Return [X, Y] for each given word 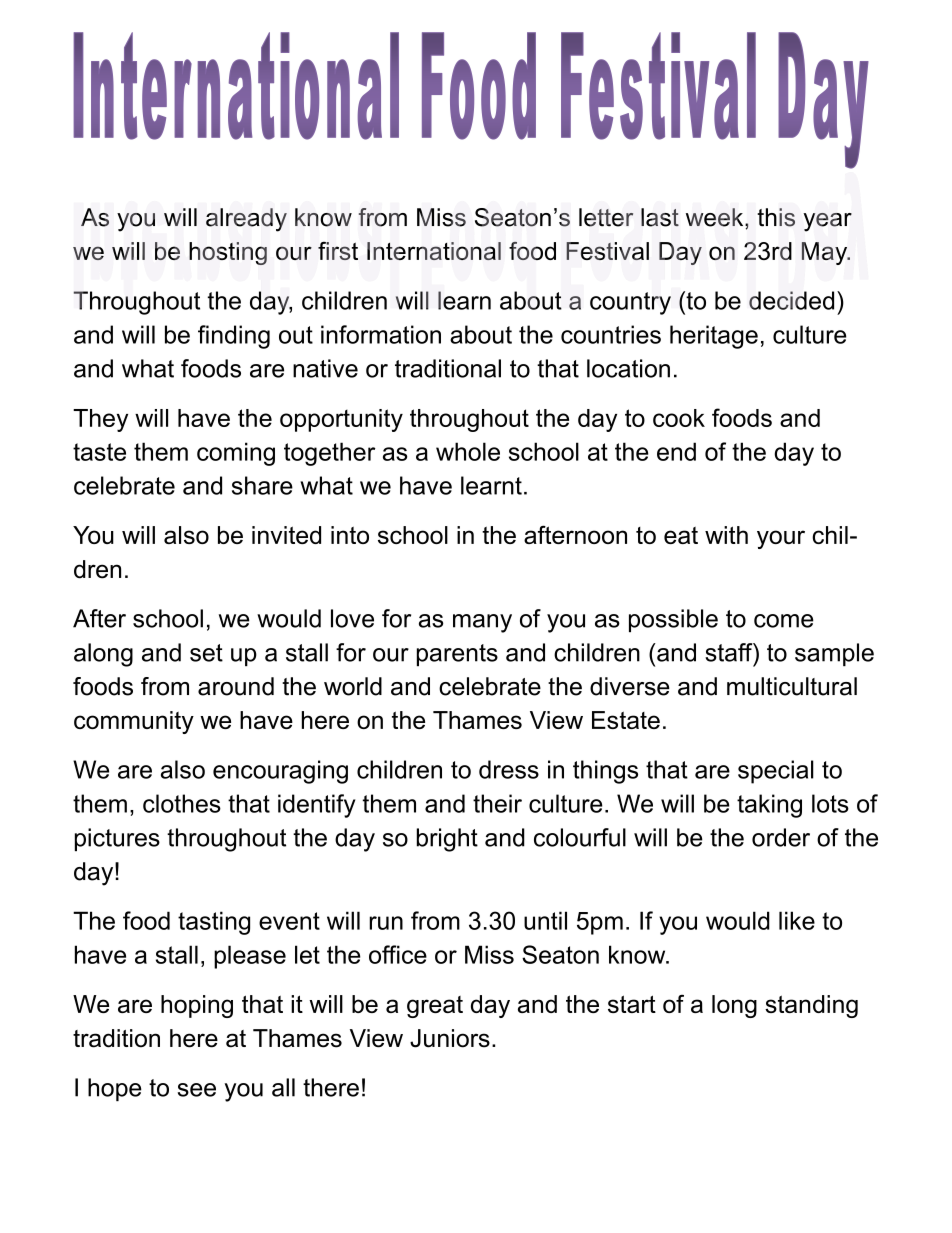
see [197, 1090]
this [776, 217]
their [497, 803]
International [434, 251]
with [726, 535]
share [262, 485]
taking [769, 806]
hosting [228, 253]
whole [468, 451]
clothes [182, 803]
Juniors [450, 1038]
